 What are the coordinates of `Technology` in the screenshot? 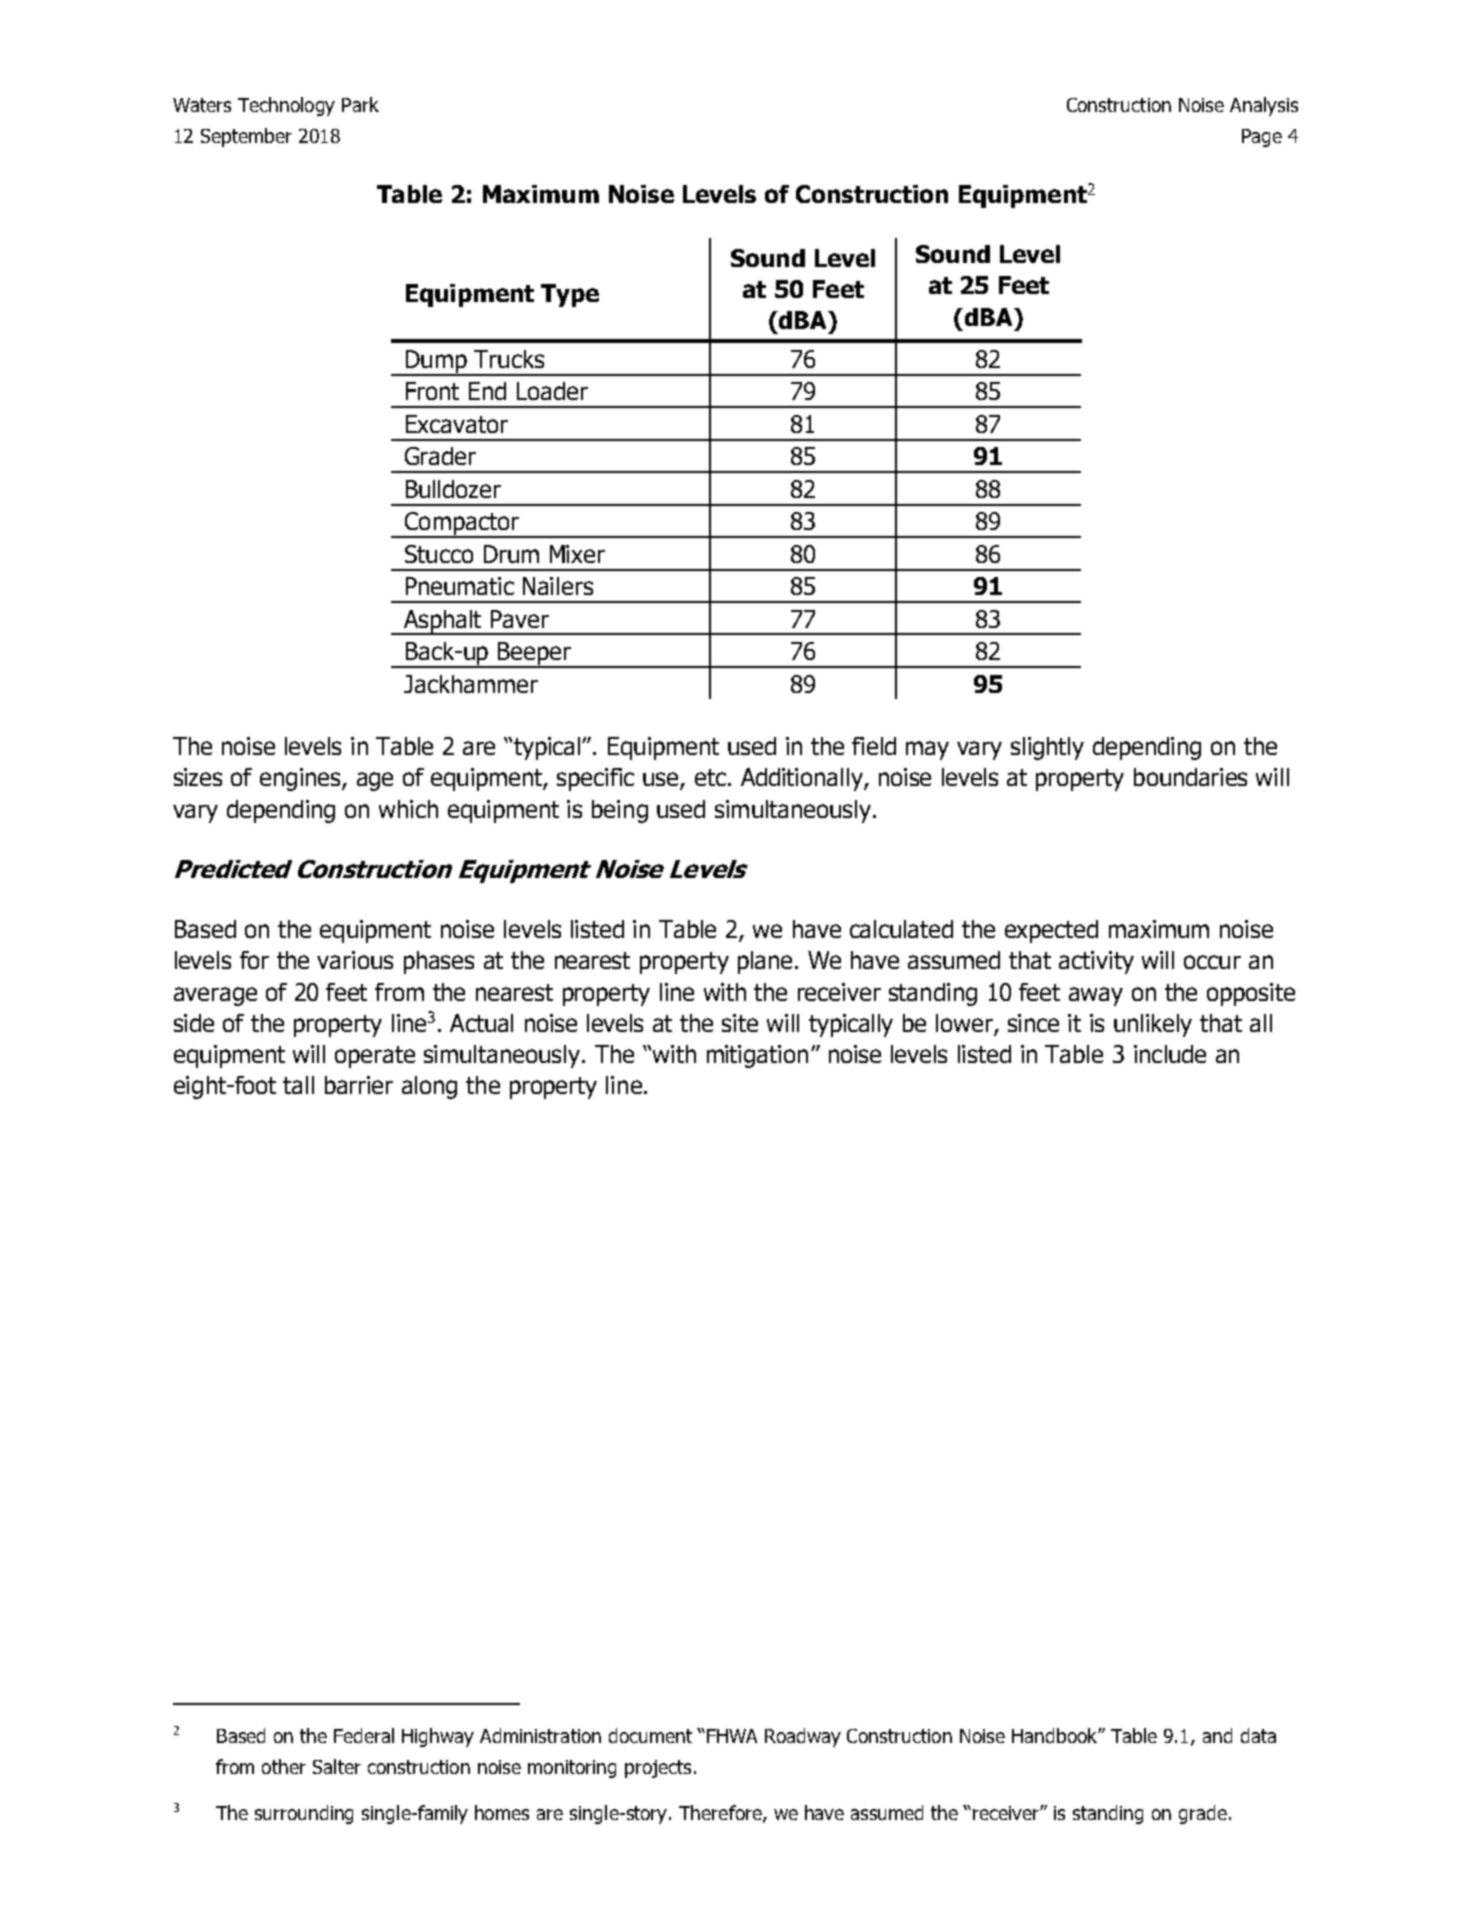 It's located at (286, 106).
